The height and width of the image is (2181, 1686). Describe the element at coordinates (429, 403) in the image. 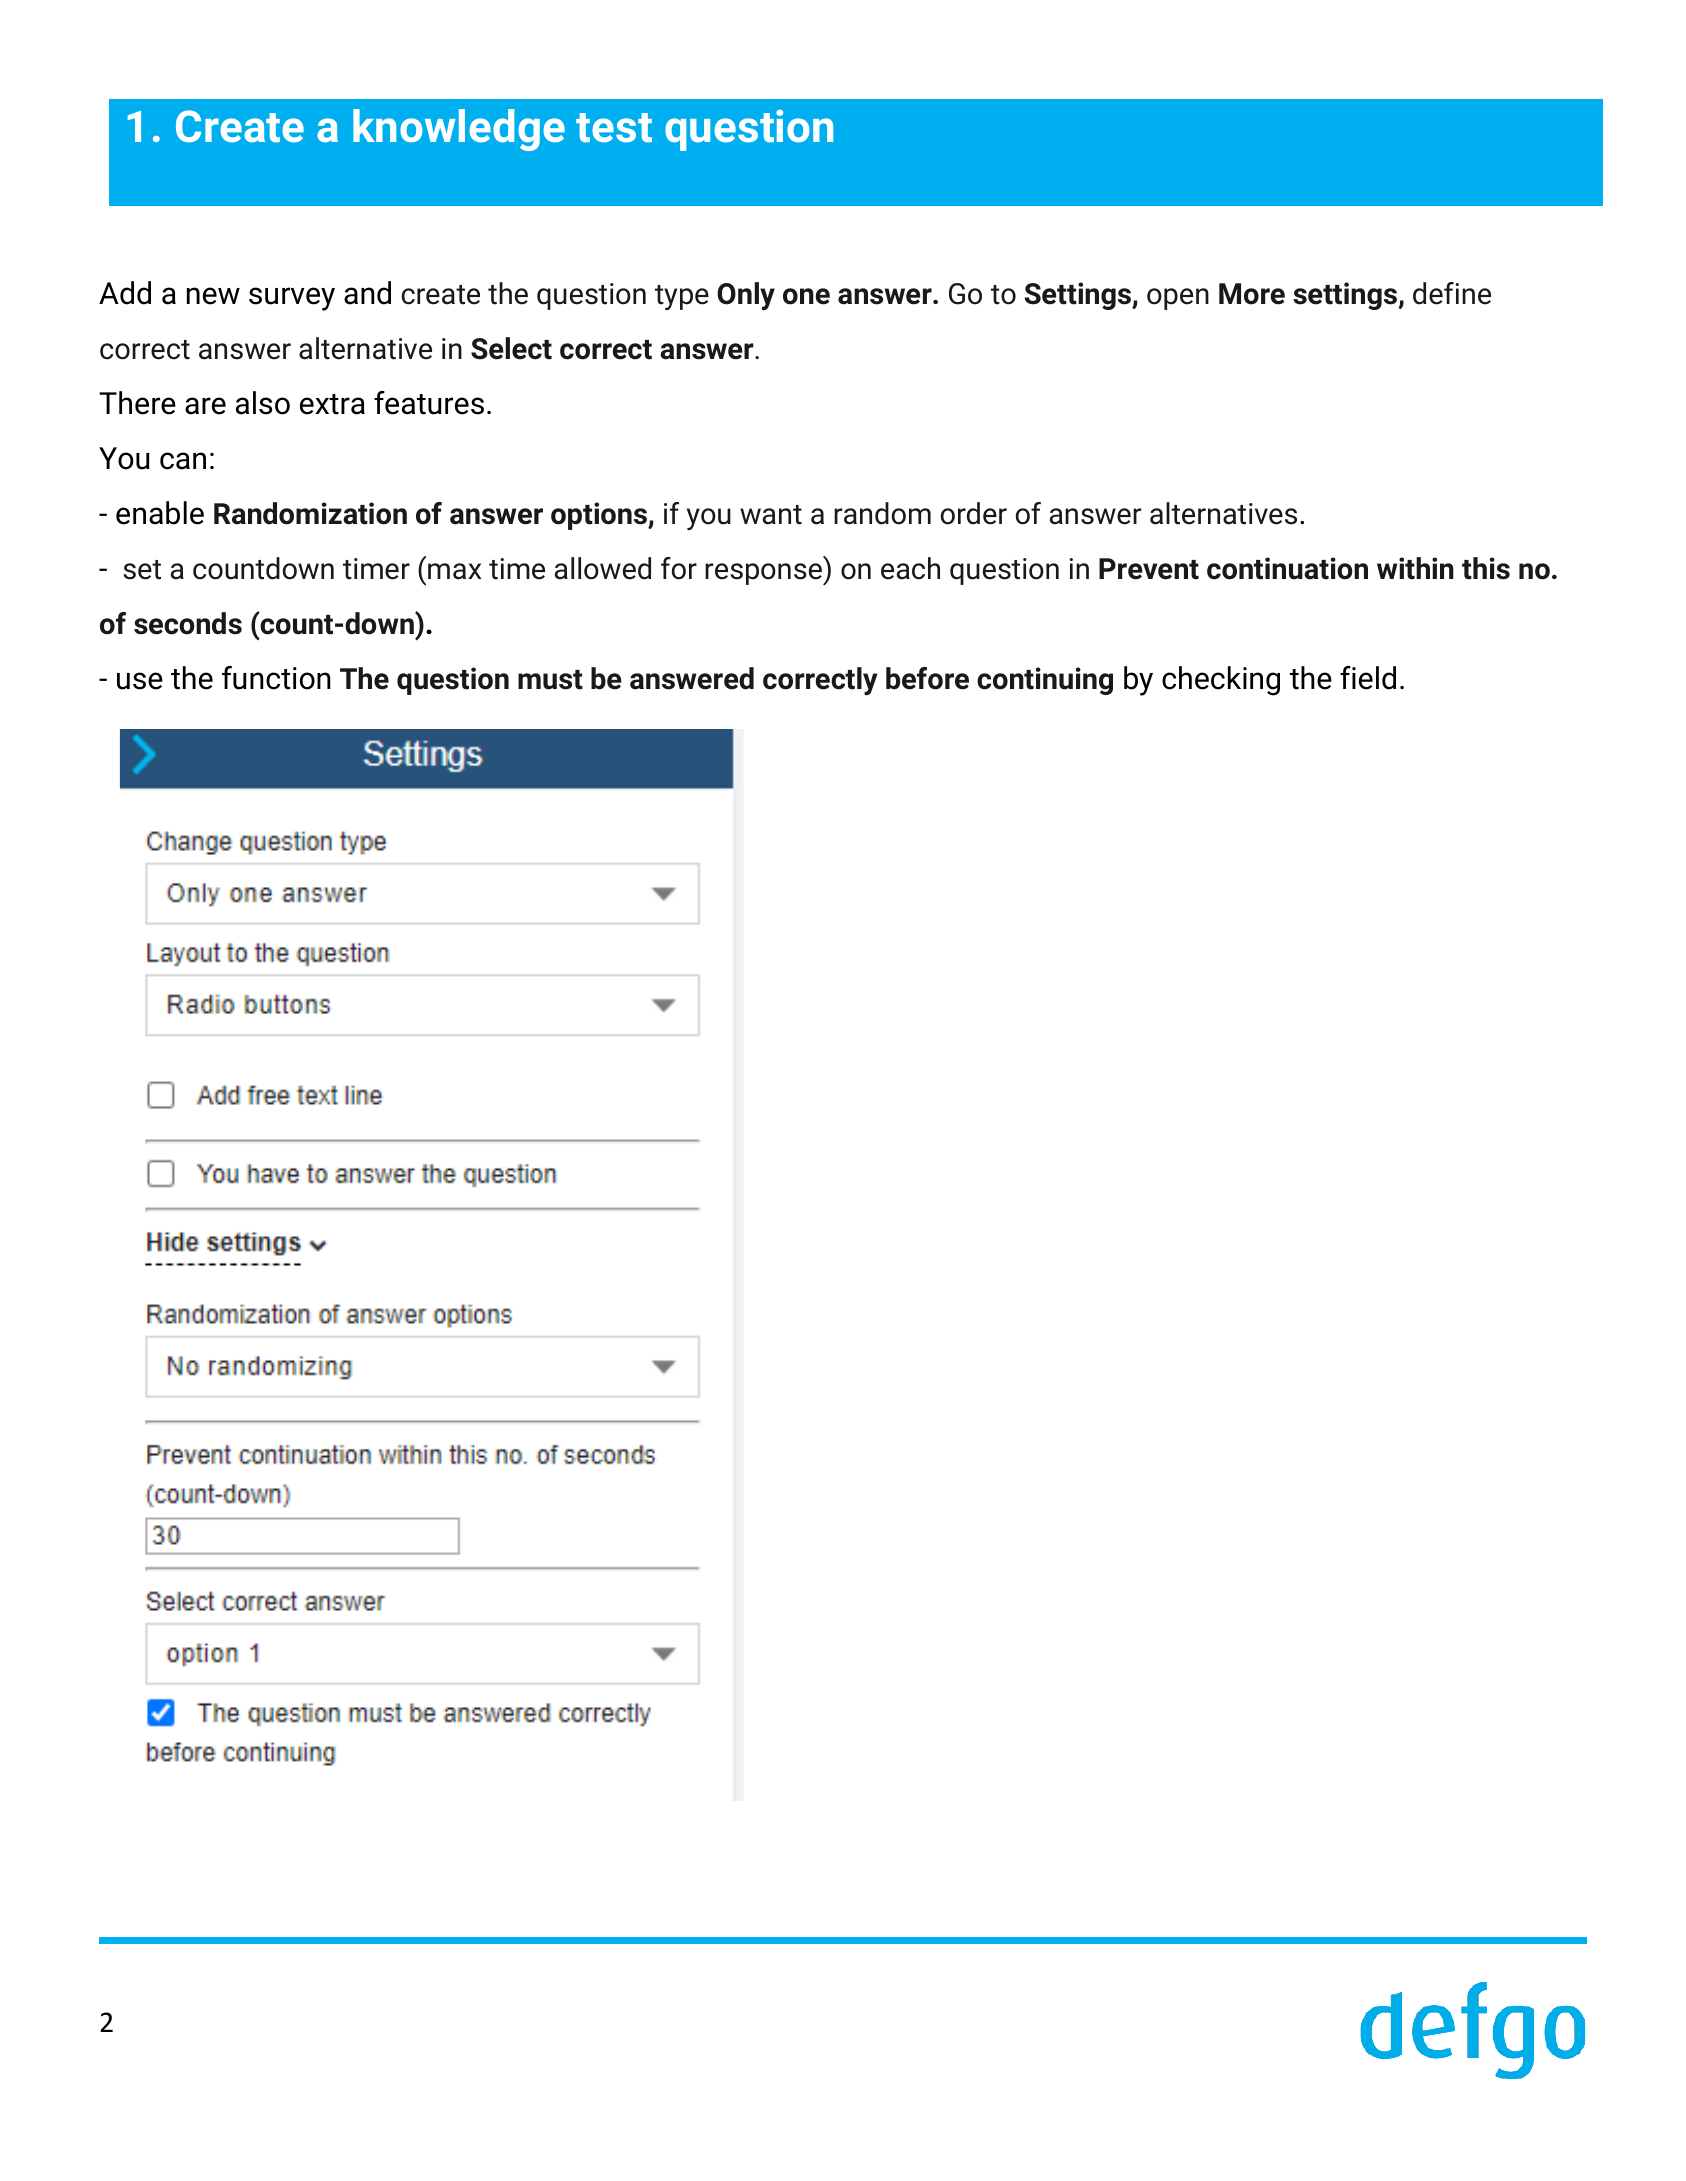

I see `features` at that location.
